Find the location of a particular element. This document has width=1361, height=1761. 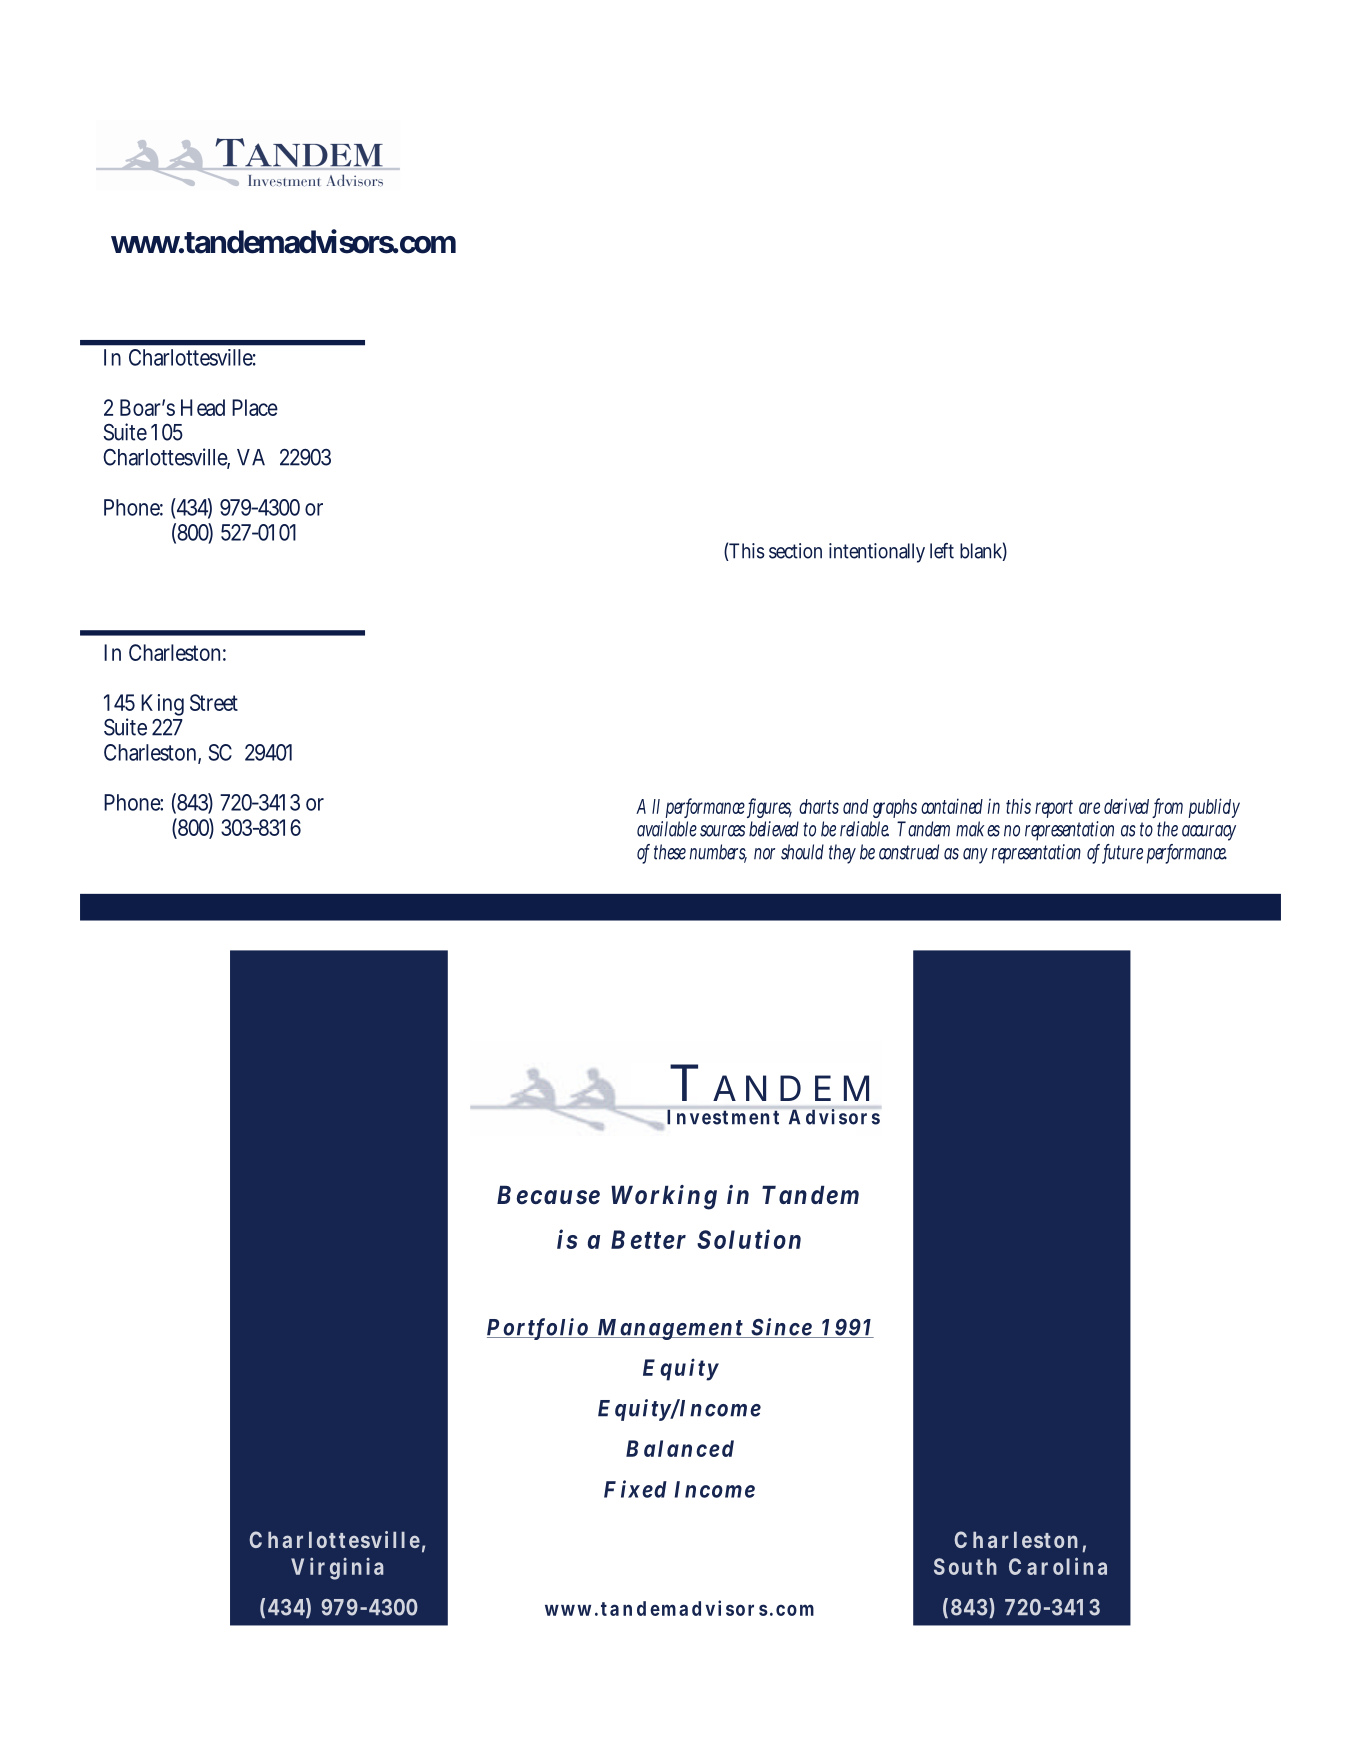

Better is located at coordinates (648, 1239).
